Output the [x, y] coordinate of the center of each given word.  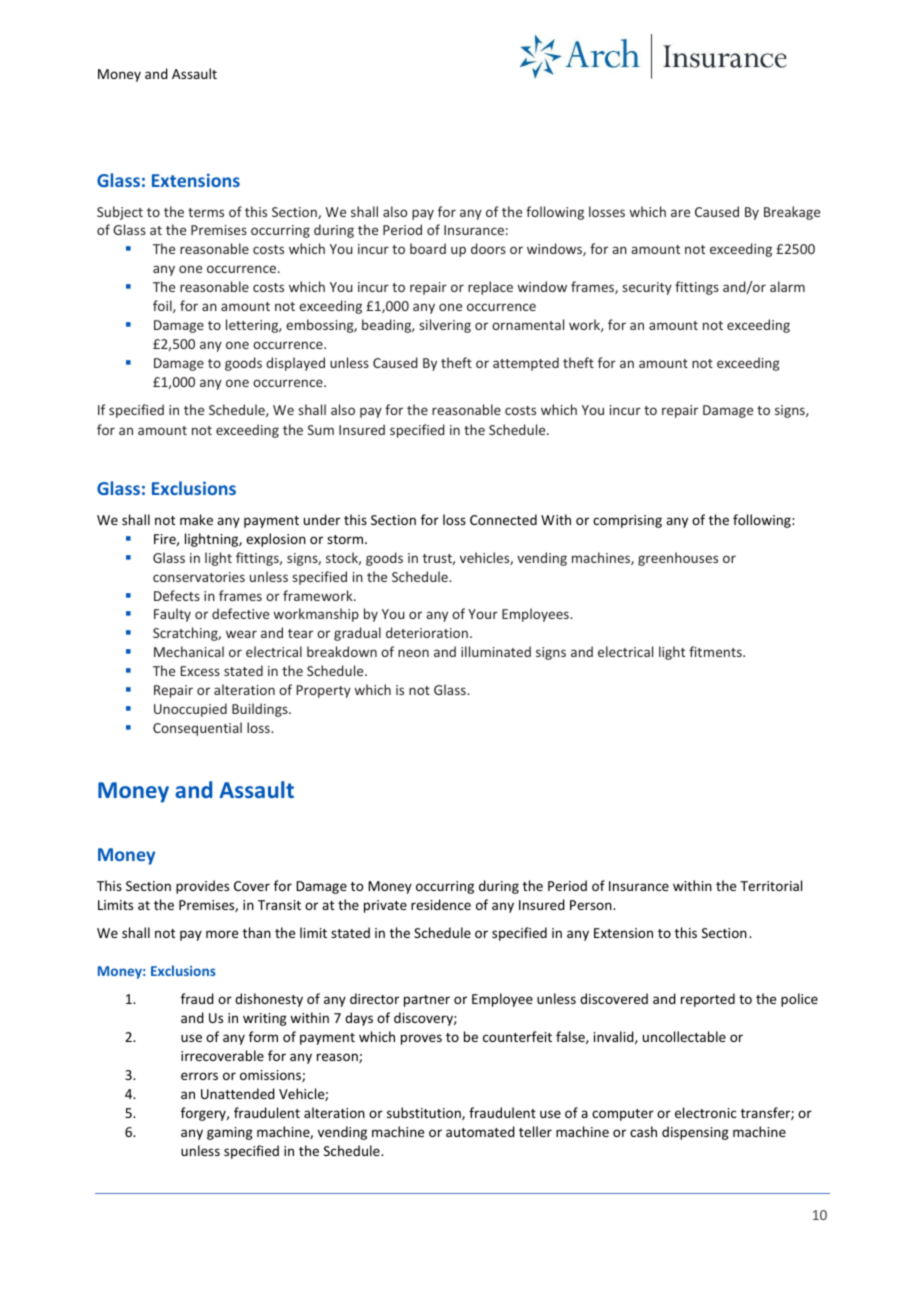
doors [488, 248]
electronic [706, 1112]
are [680, 213]
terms [206, 212]
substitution [425, 1113]
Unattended [238, 1093]
